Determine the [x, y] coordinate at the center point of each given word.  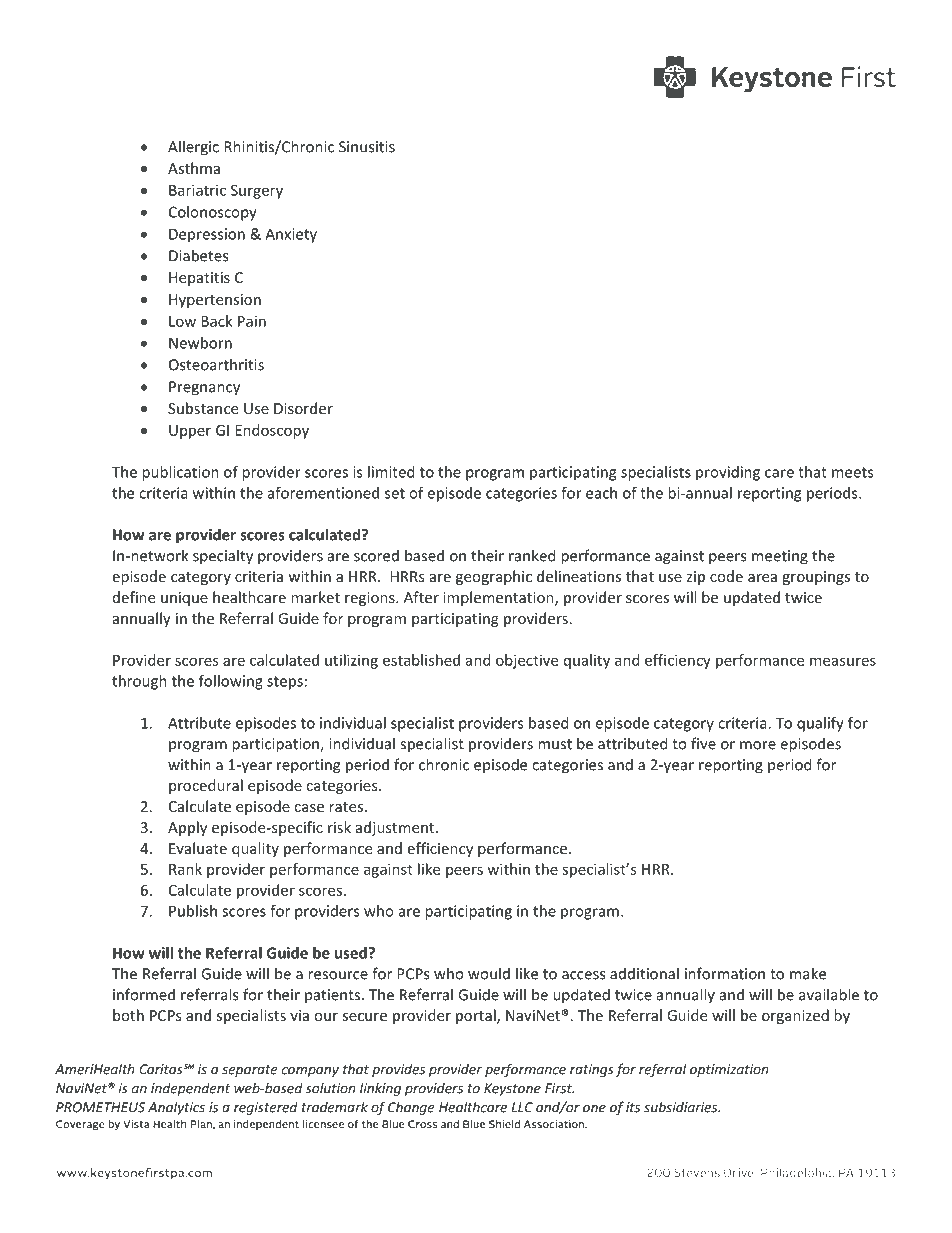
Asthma [194, 168]
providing [728, 473]
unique [184, 599]
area [762, 578]
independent [190, 1089]
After [421, 597]
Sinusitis [367, 147]
